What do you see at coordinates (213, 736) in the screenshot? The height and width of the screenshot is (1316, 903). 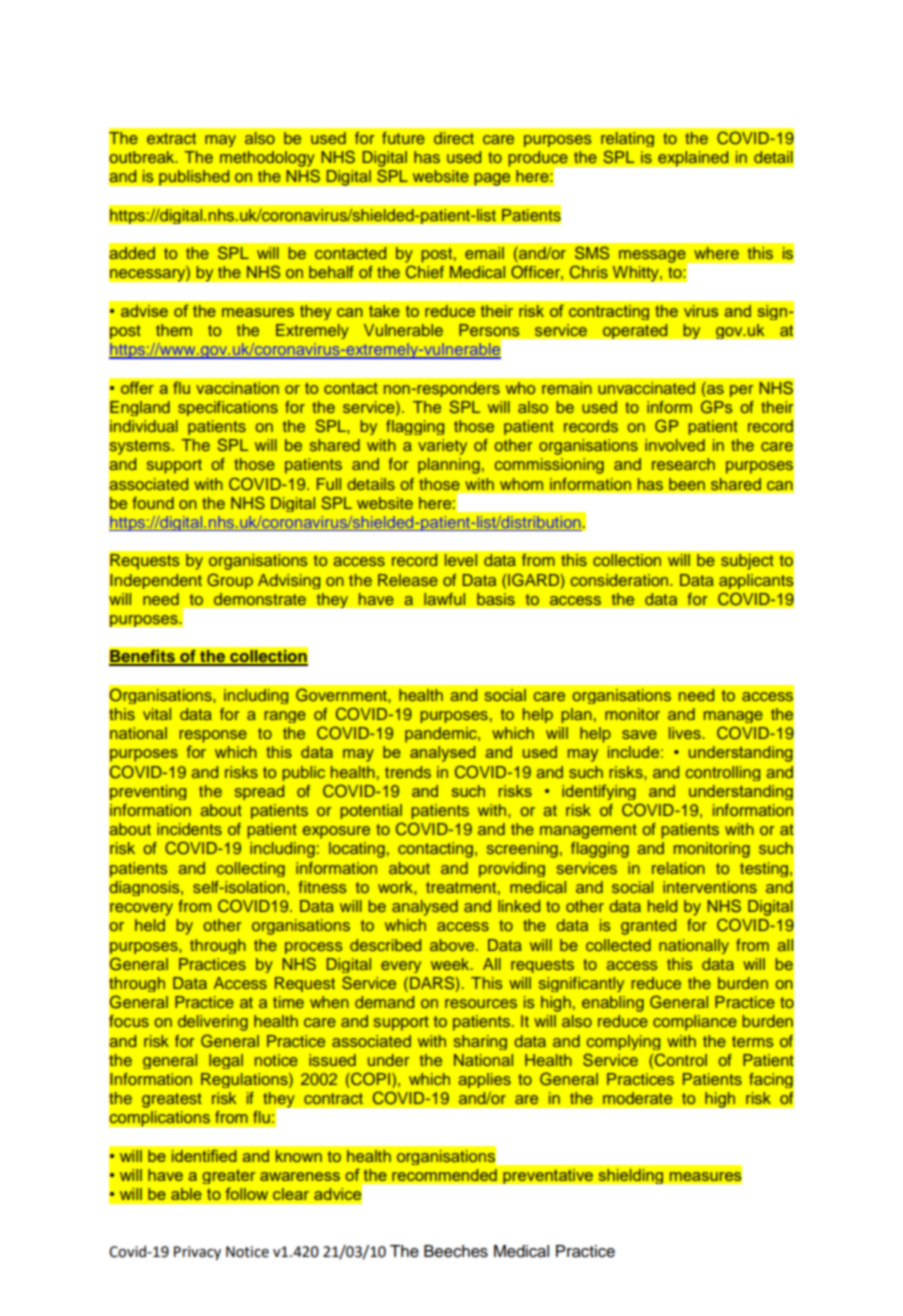 I see `response` at bounding box center [213, 736].
